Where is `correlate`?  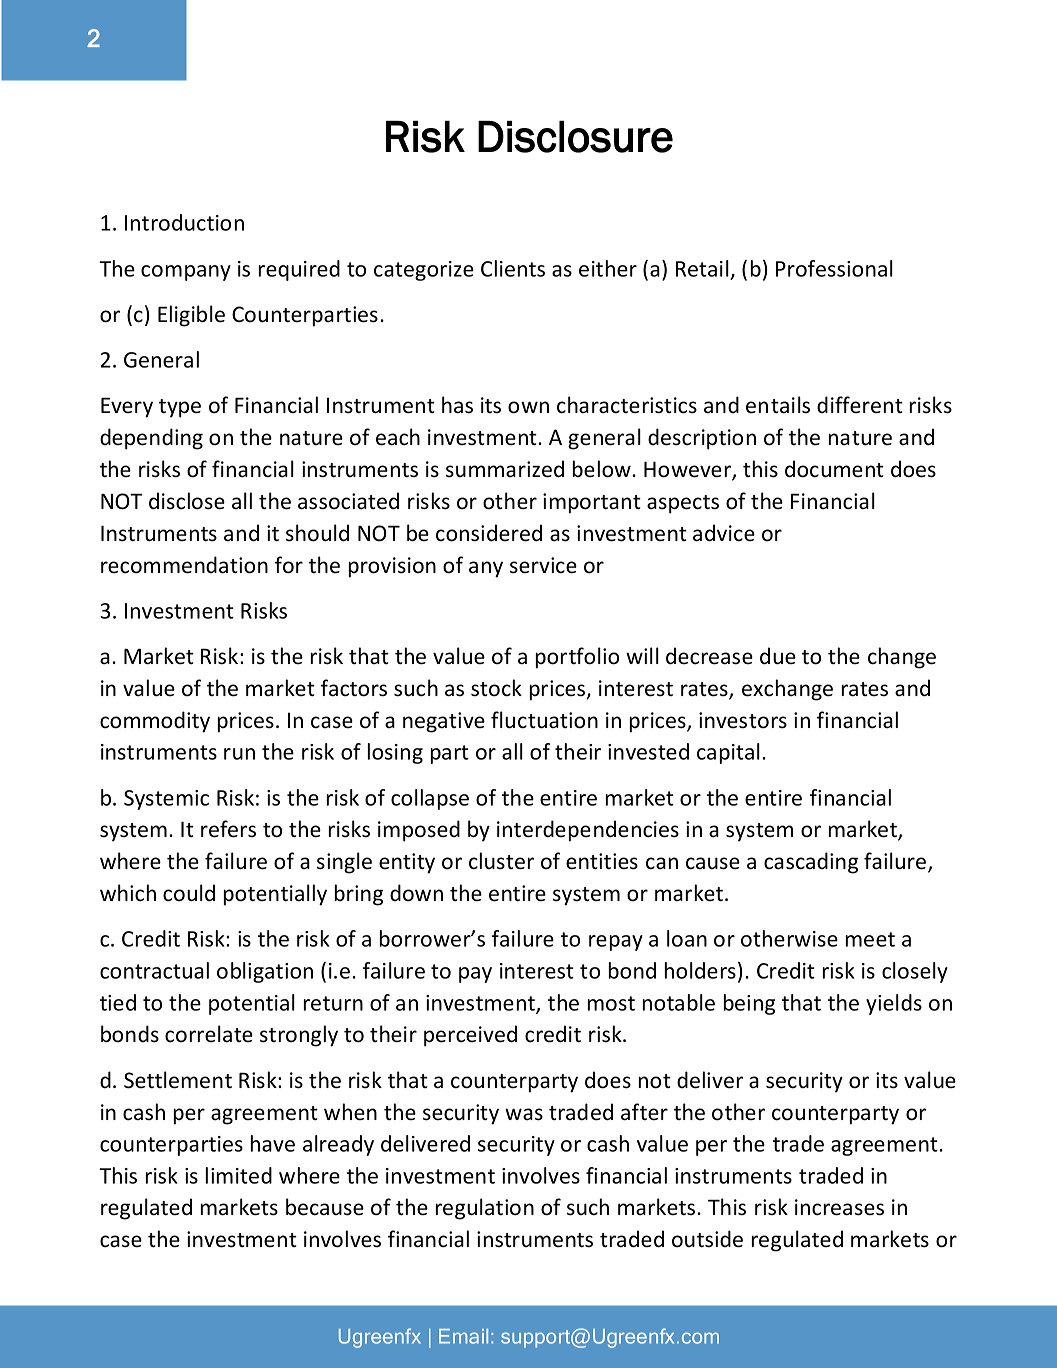 correlate is located at coordinates (209, 1034).
